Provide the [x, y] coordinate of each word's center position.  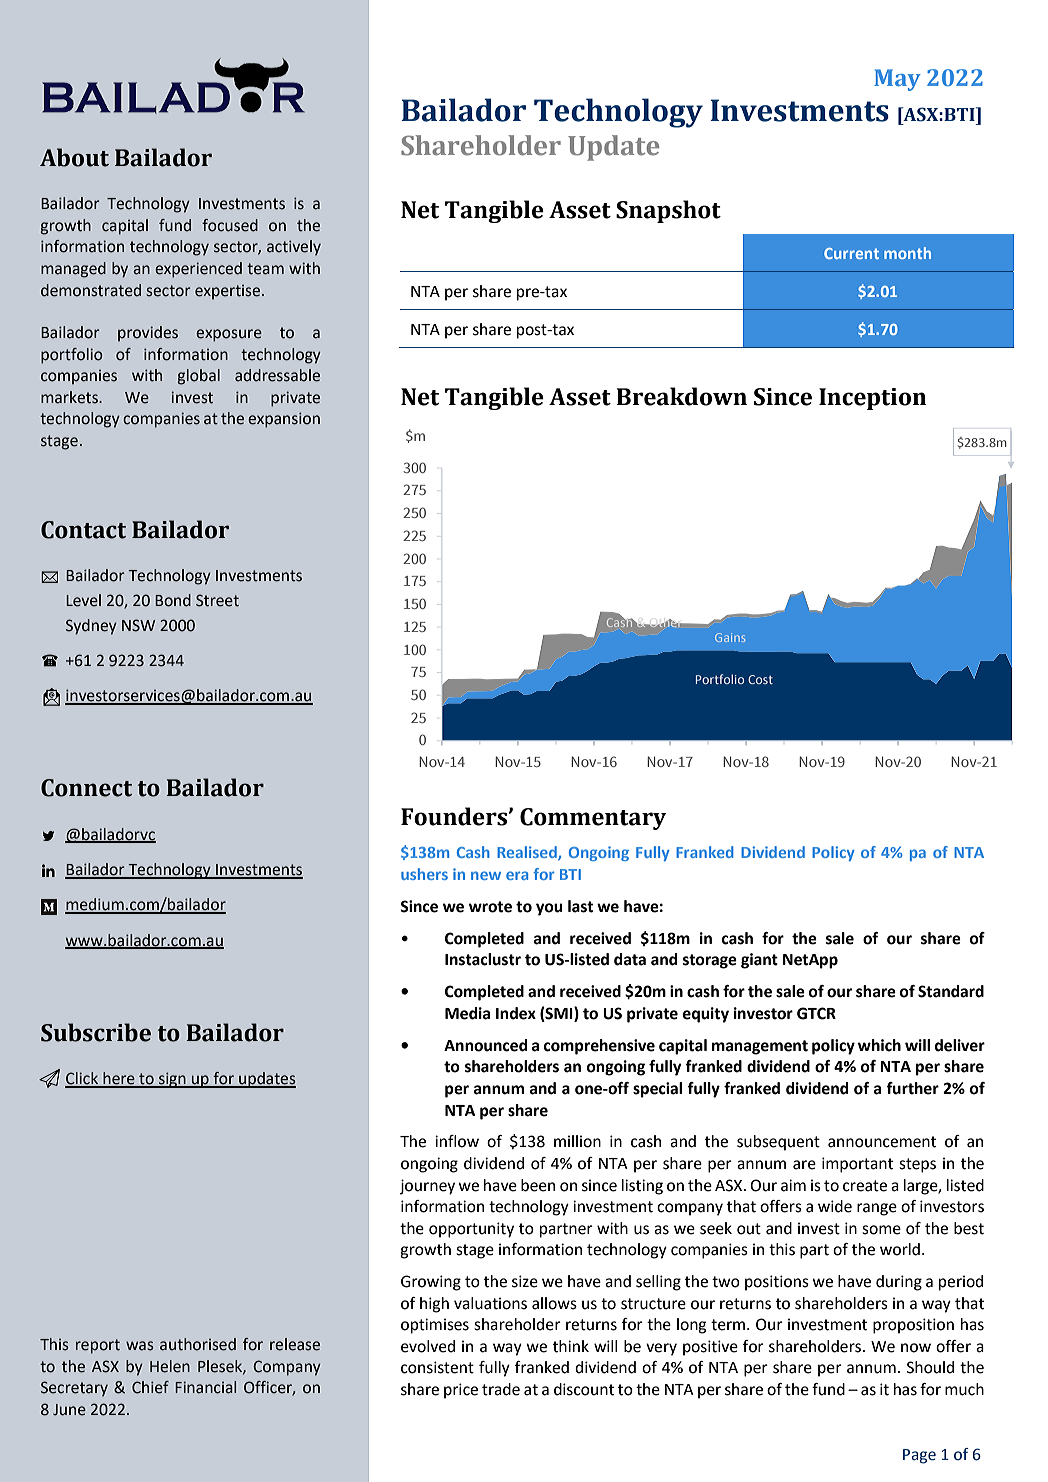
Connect [86, 788]
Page [919, 1456]
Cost [760, 679]
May [897, 80]
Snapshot [668, 211]
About [74, 157]
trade [501, 1389]
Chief [150, 1387]
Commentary [593, 819]
